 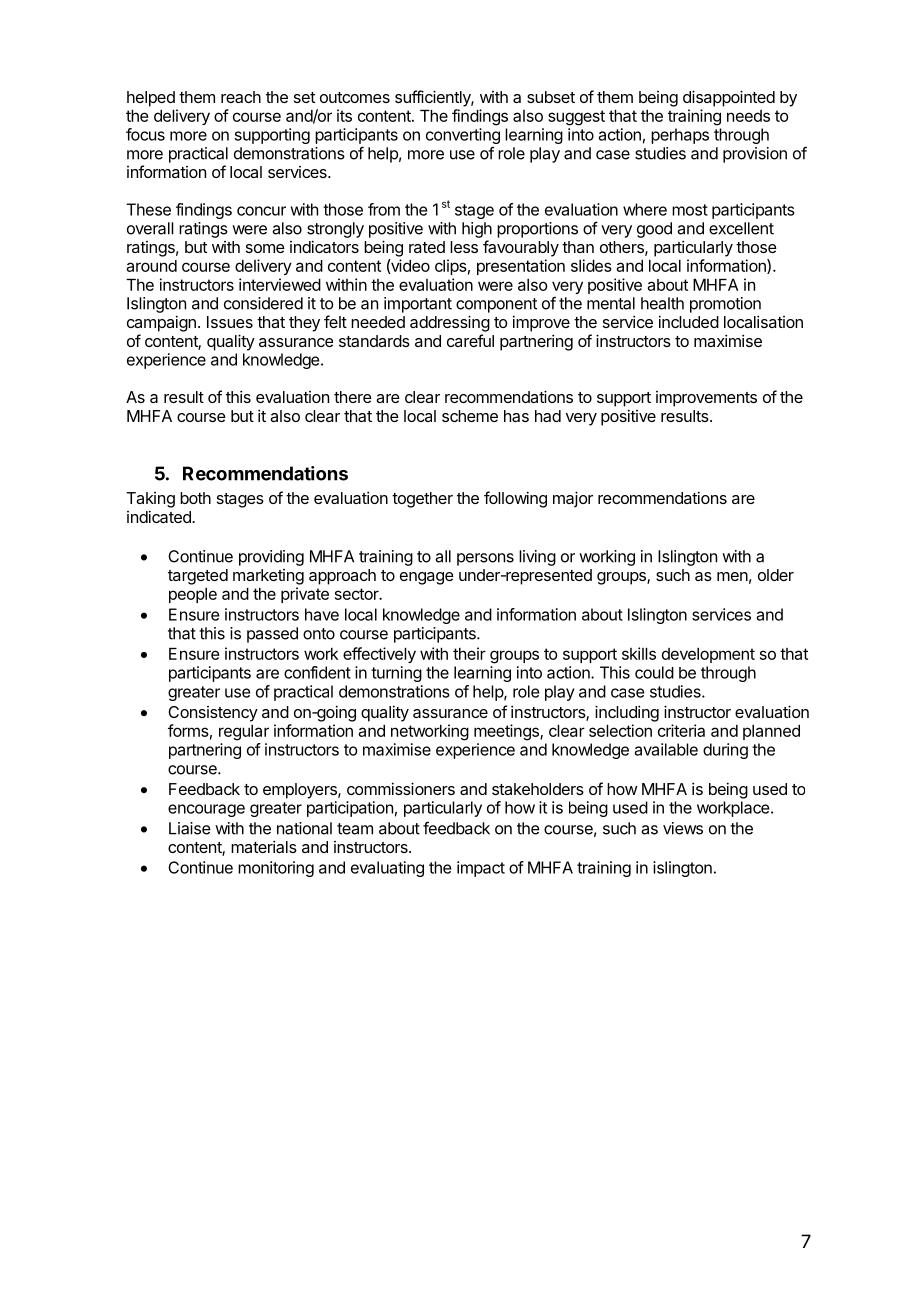 What do you see at coordinates (680, 136) in the screenshot?
I see `perhaps` at bounding box center [680, 136].
